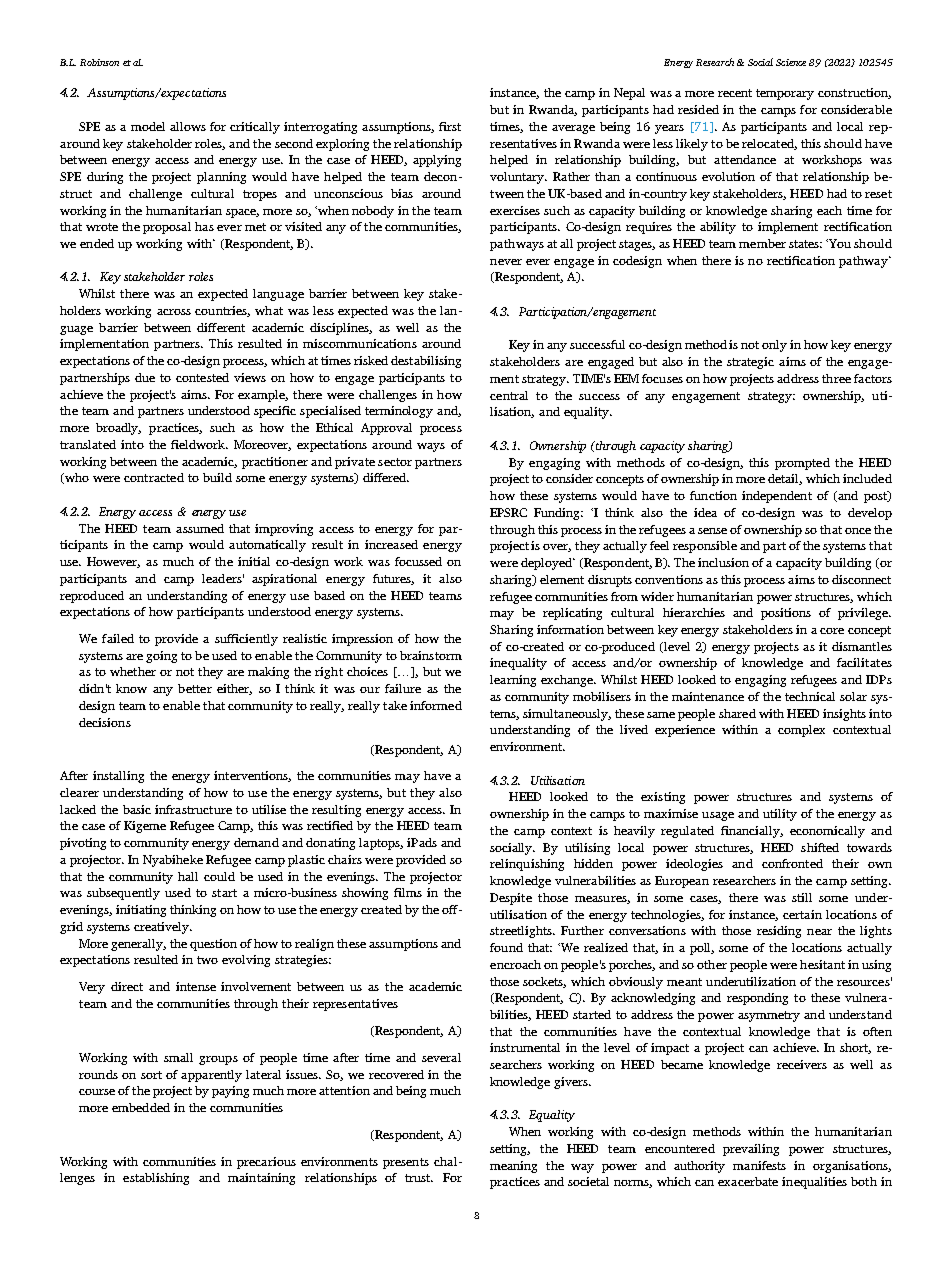 This document has height=1270, width=952. What do you see at coordinates (751, 1150) in the document?
I see `prevailing` at bounding box center [751, 1150].
